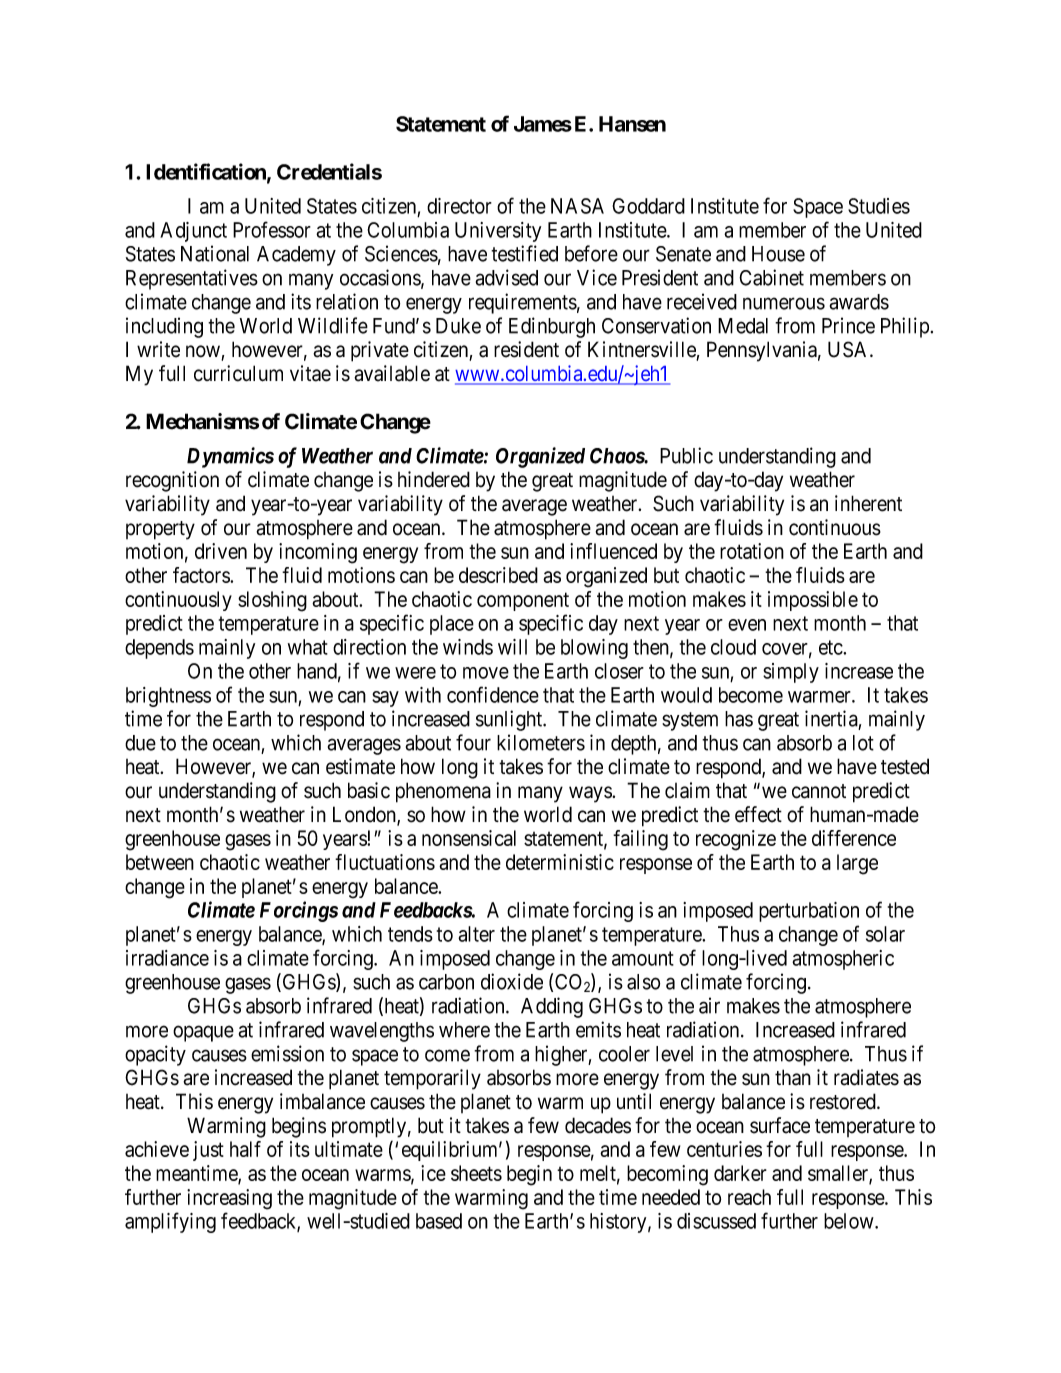 This document has height=1373, width=1061. I want to click on Professor, so click(272, 229).
